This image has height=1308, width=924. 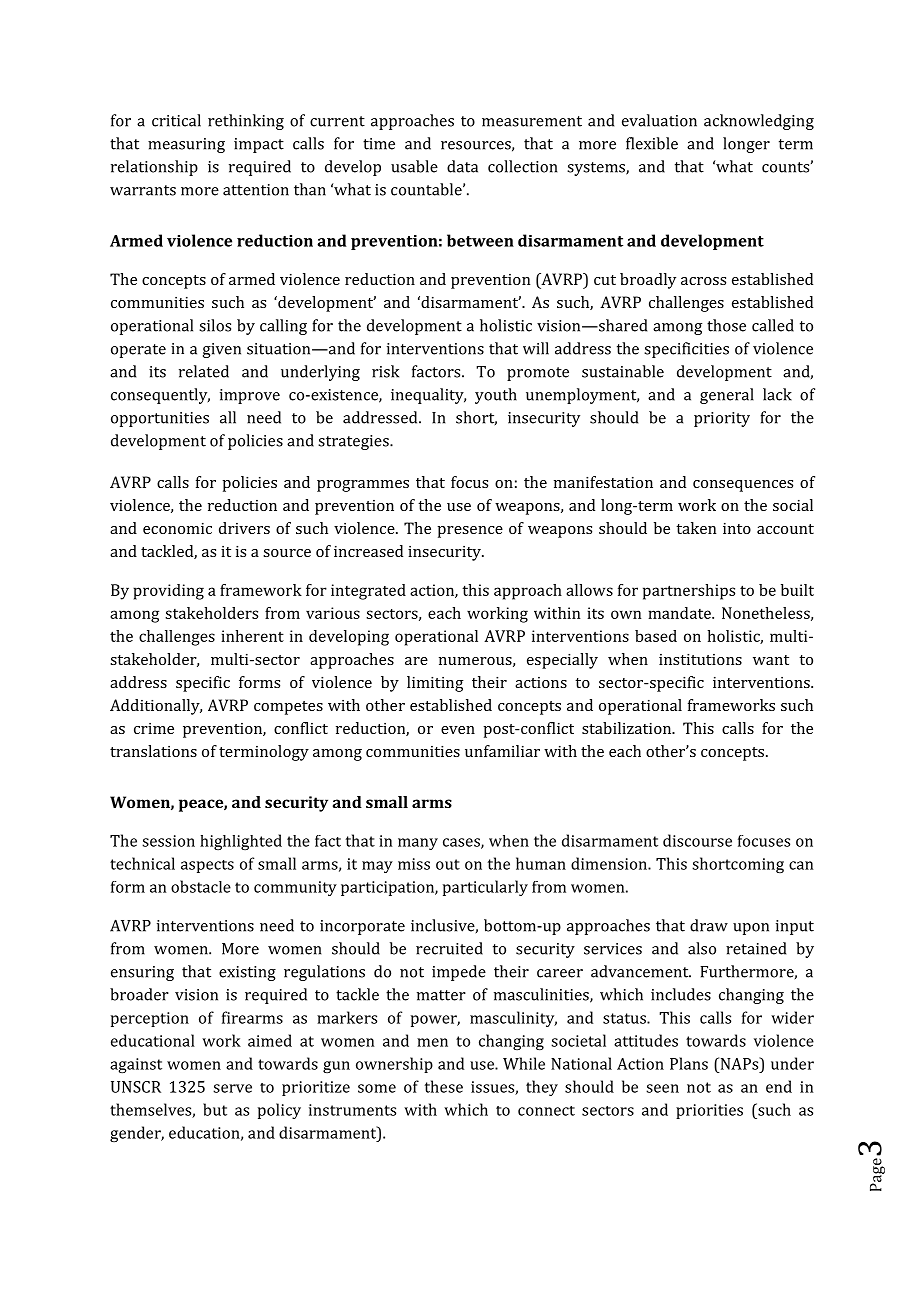 I want to click on acknowledging, so click(x=759, y=122).
